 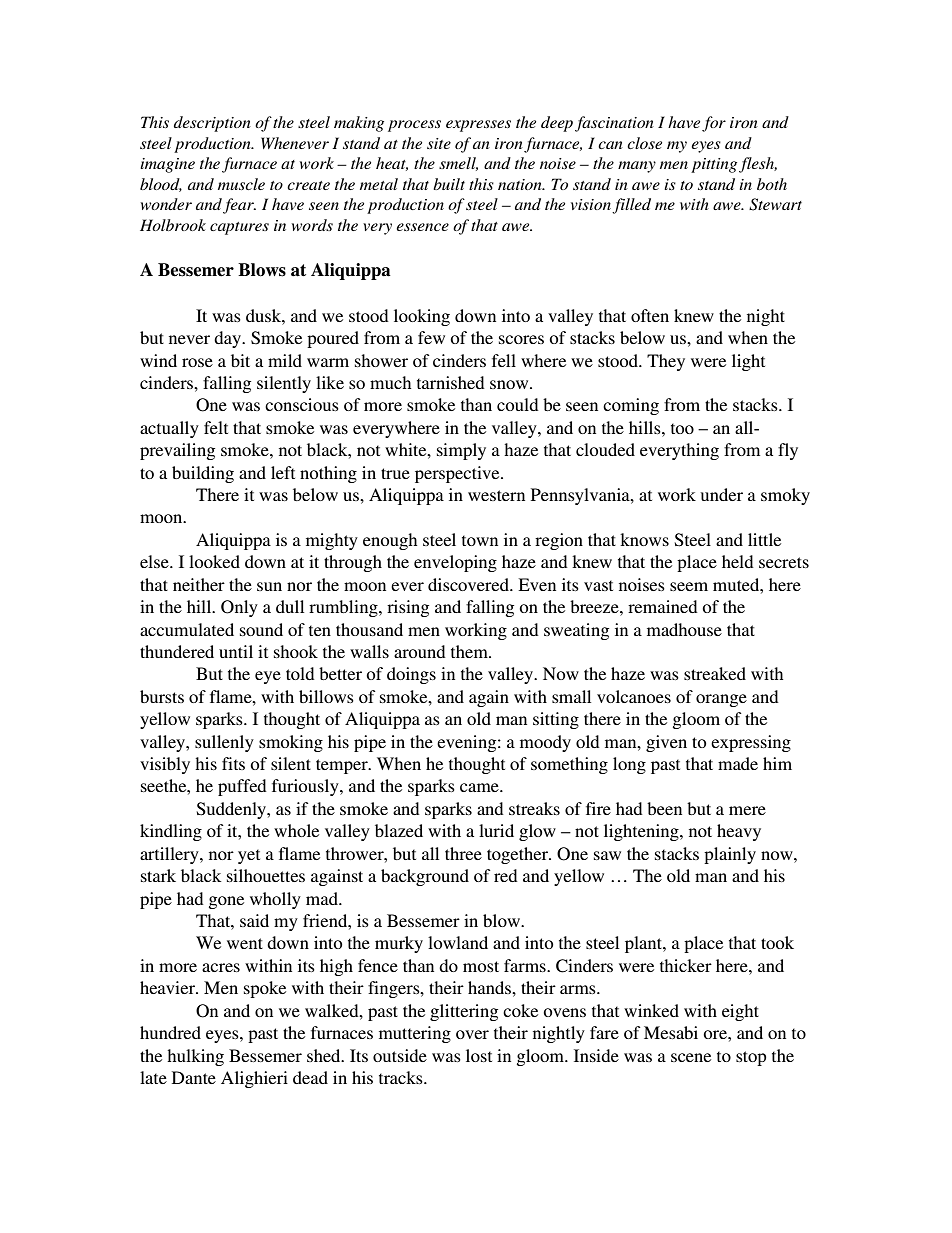 What do you see at coordinates (439, 143) in the page?
I see `site` at bounding box center [439, 143].
